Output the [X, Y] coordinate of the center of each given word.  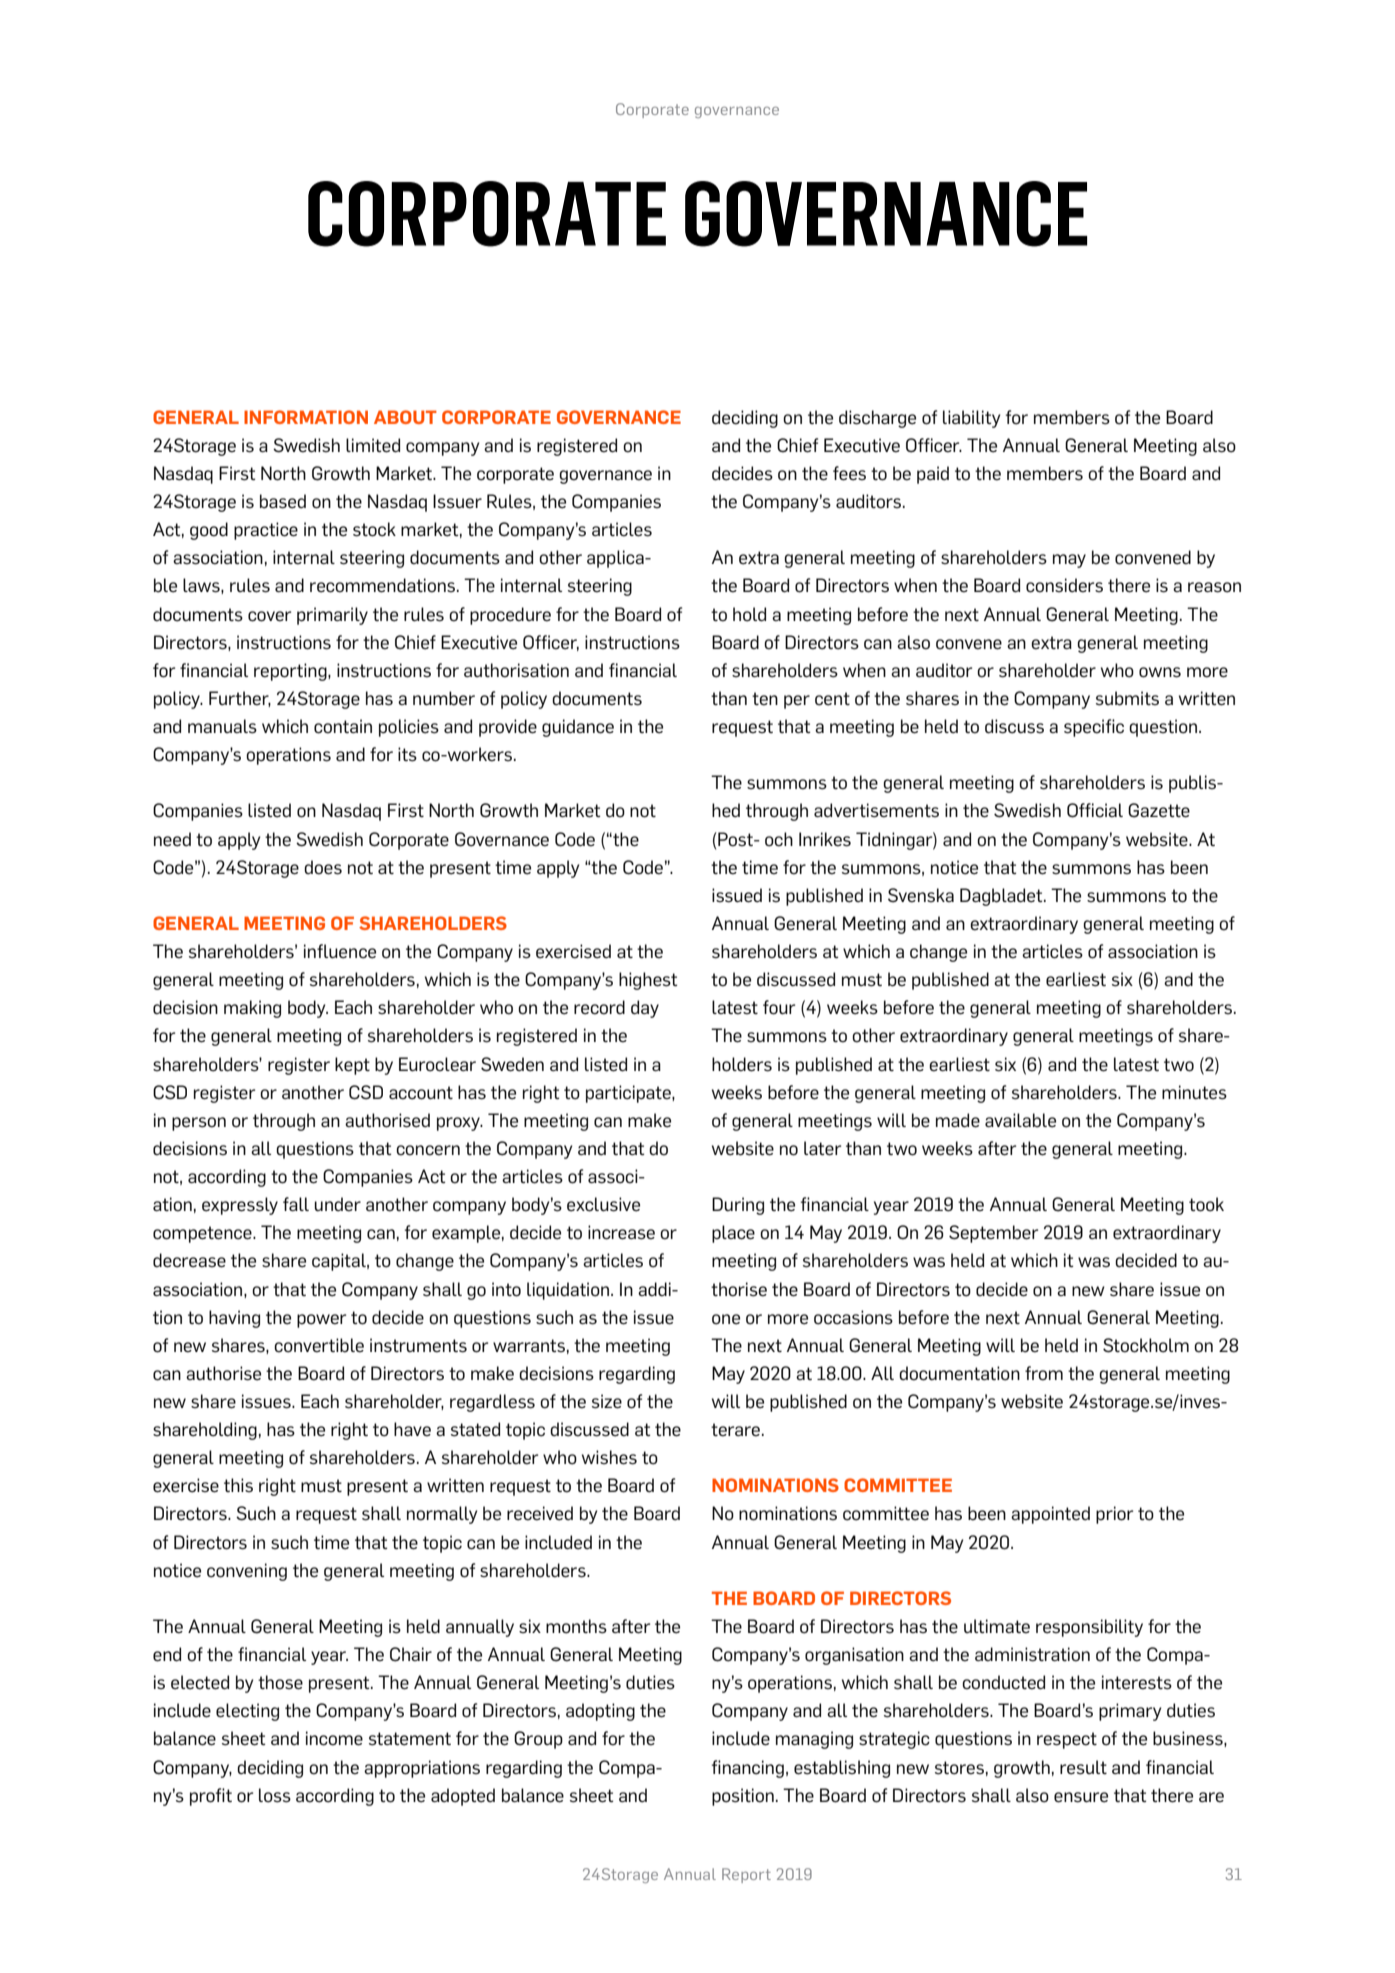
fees [849, 473]
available [1020, 1120]
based [283, 501]
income [334, 1738]
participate [629, 1094]
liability [971, 419]
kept [352, 1066]
